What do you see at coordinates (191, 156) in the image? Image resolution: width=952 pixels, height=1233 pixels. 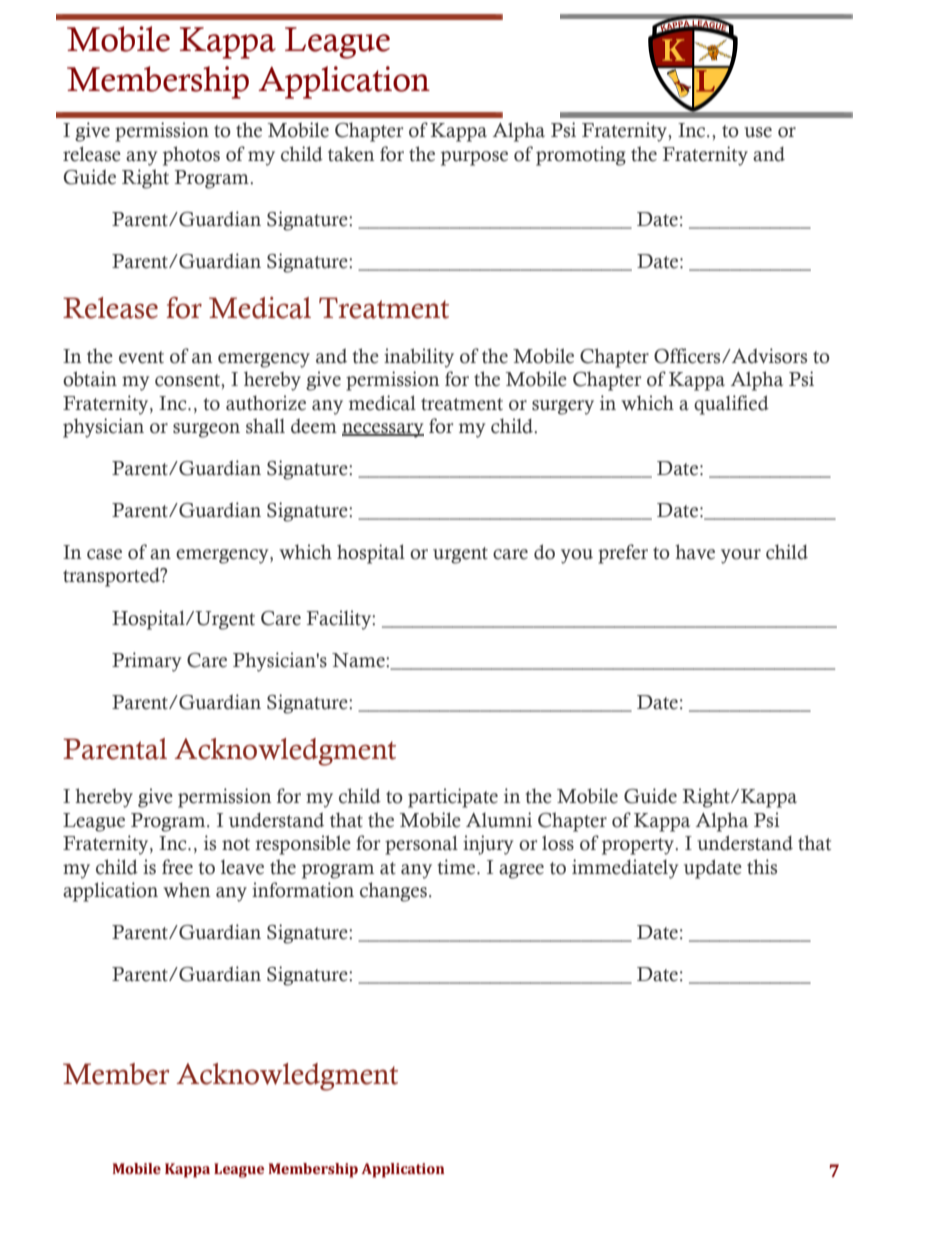 I see `photos` at bounding box center [191, 156].
